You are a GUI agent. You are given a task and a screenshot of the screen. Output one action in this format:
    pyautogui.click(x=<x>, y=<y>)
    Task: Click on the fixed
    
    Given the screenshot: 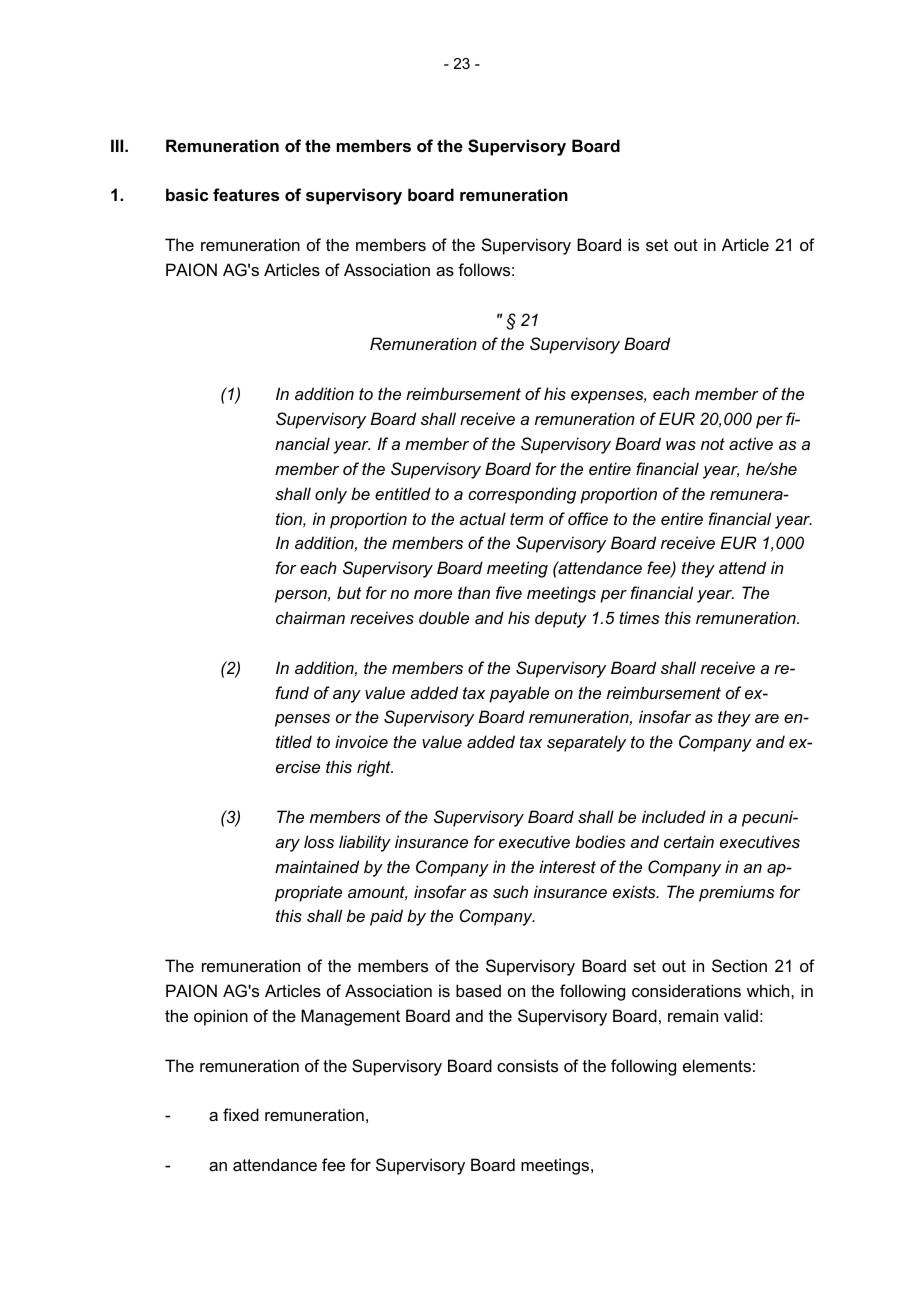 What is the action you would take?
    pyautogui.click(x=241, y=1114)
